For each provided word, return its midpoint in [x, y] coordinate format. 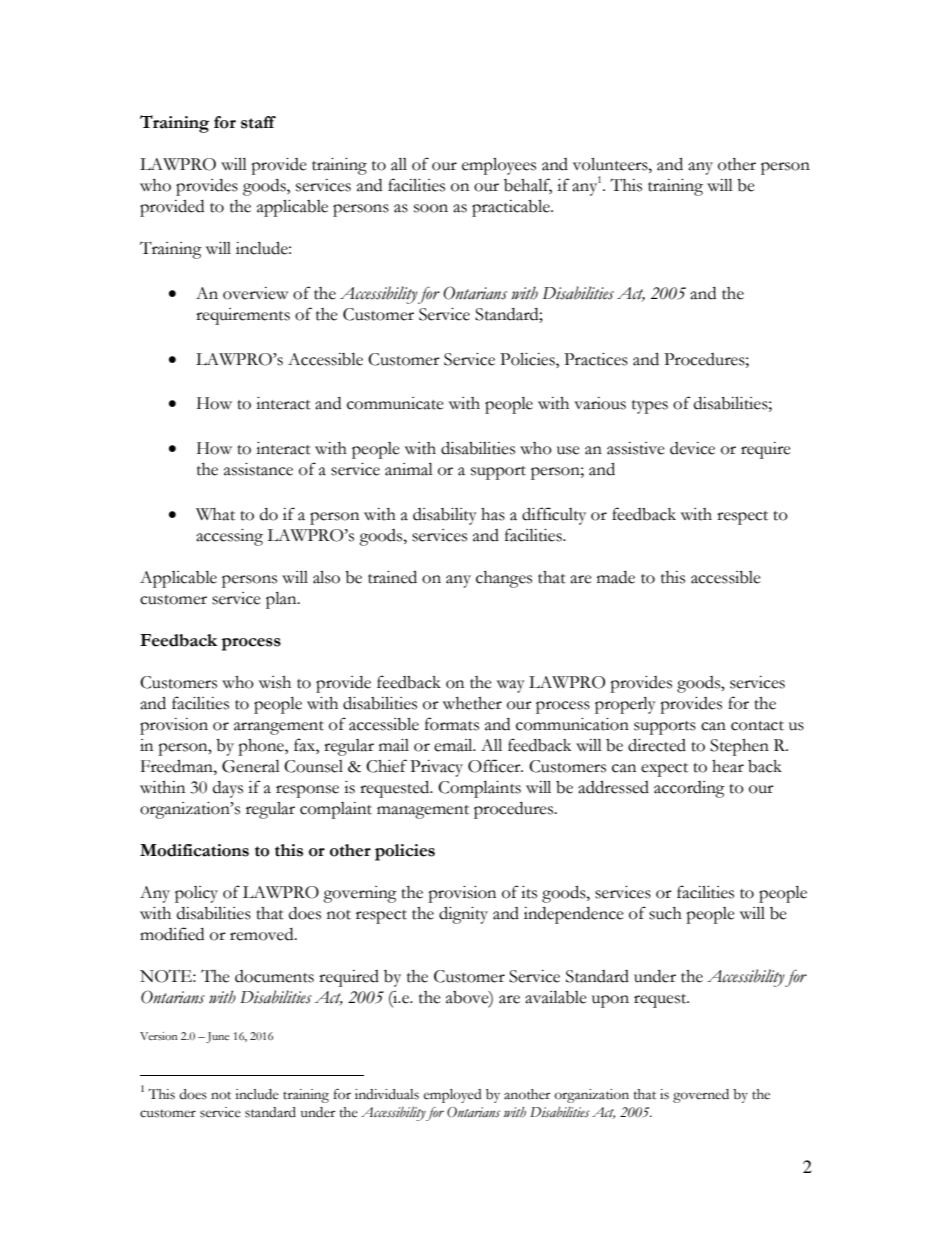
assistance [258, 469]
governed [701, 1096]
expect [664, 770]
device [692, 448]
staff [258, 122]
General [251, 766]
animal [409, 469]
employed [453, 1096]
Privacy [436, 768]
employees [499, 166]
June [217, 1037]
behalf [528, 186]
